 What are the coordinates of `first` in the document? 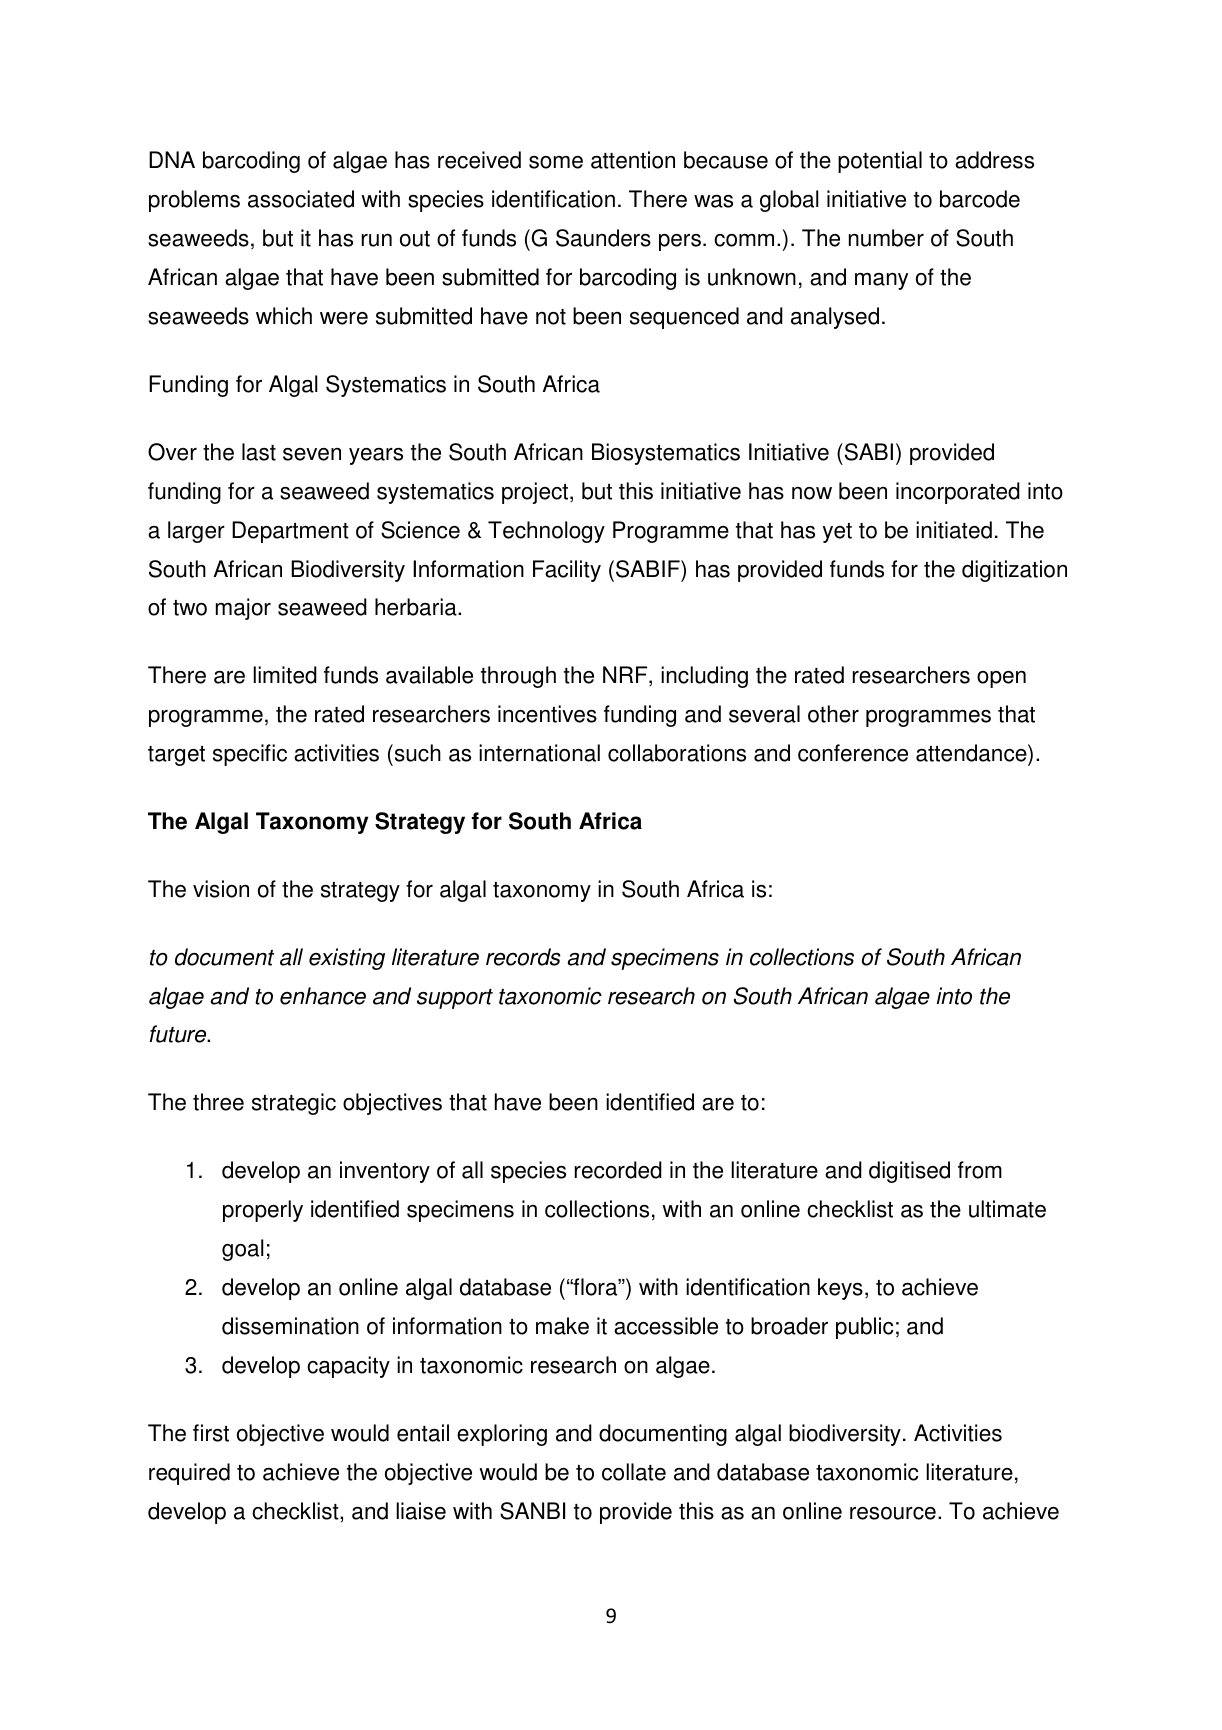 It's located at (211, 1433).
